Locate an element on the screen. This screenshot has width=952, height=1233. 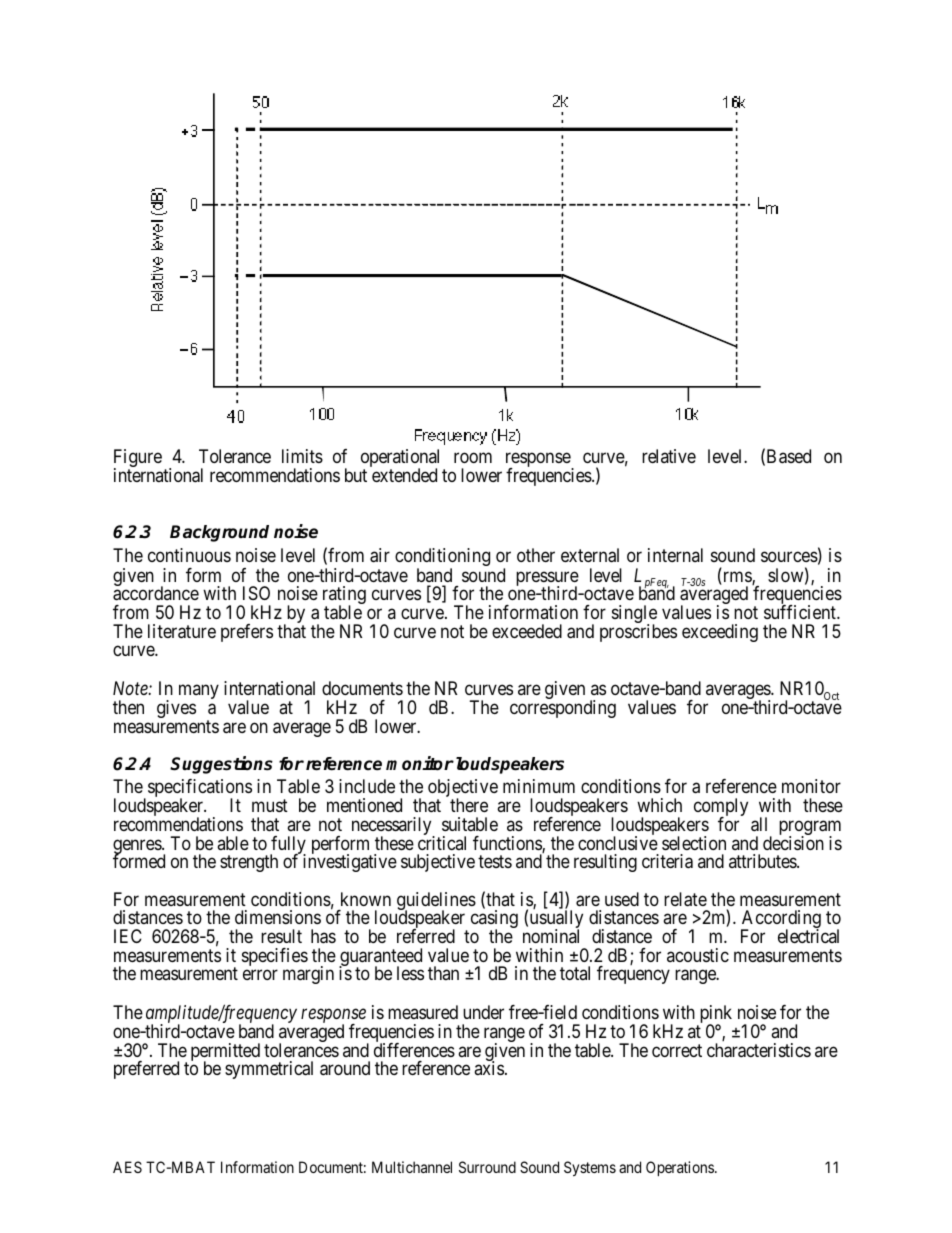
there is located at coordinates (469, 805).
